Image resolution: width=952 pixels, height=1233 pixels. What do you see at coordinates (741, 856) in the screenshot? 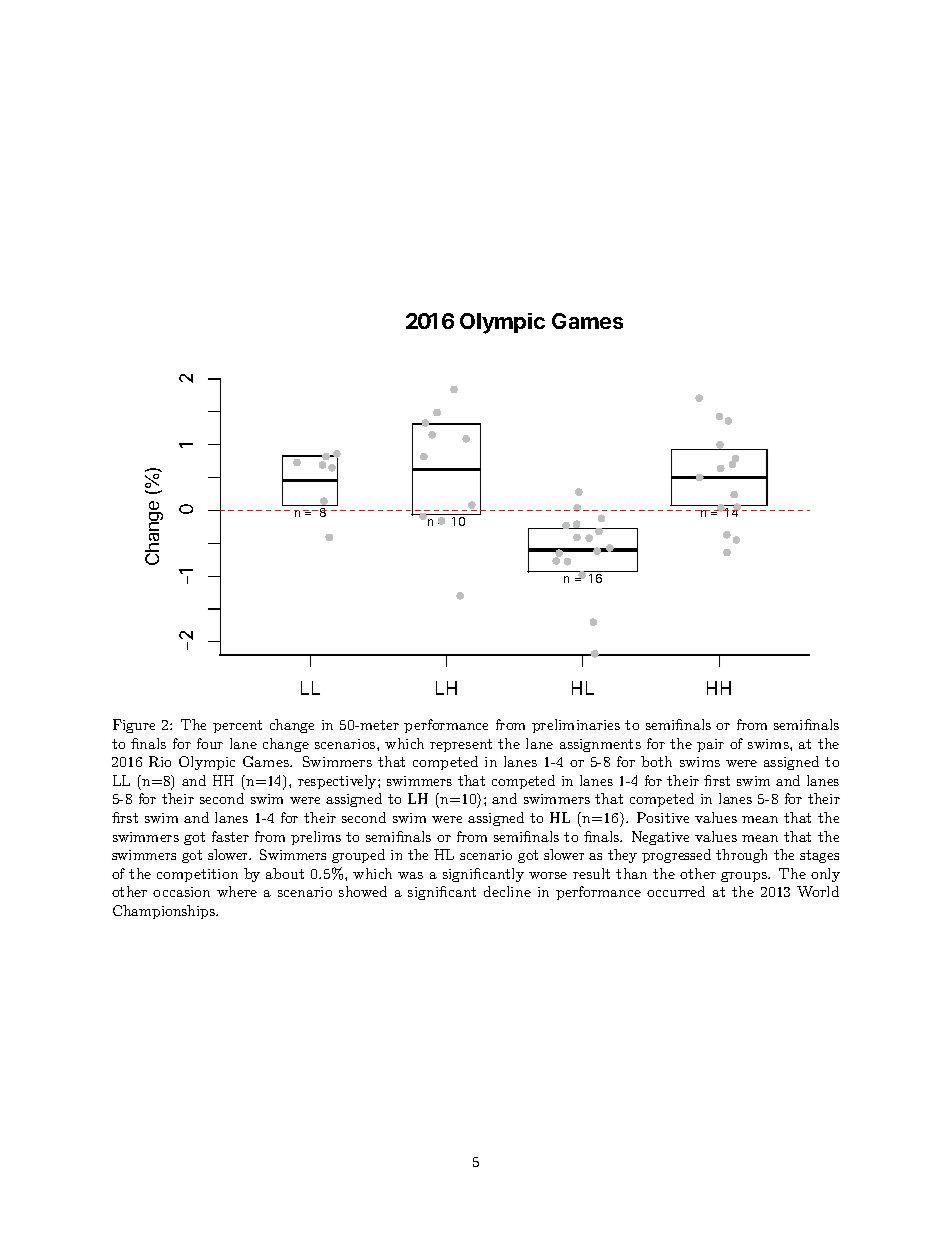
I see `through` at bounding box center [741, 856].
